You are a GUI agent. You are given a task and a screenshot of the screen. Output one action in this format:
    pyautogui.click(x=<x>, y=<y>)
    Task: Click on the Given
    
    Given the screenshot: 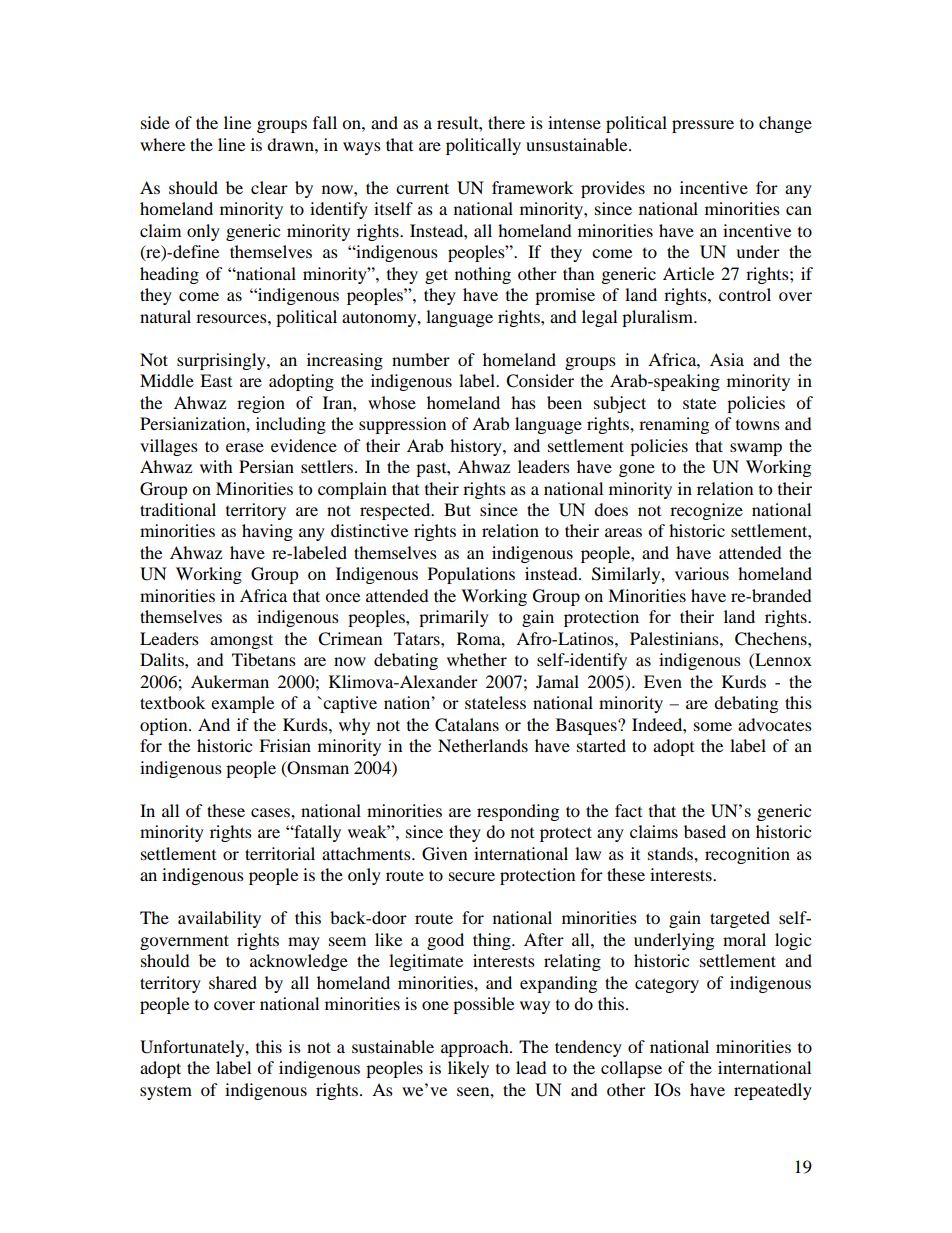 What is the action you would take?
    pyautogui.click(x=444, y=854)
